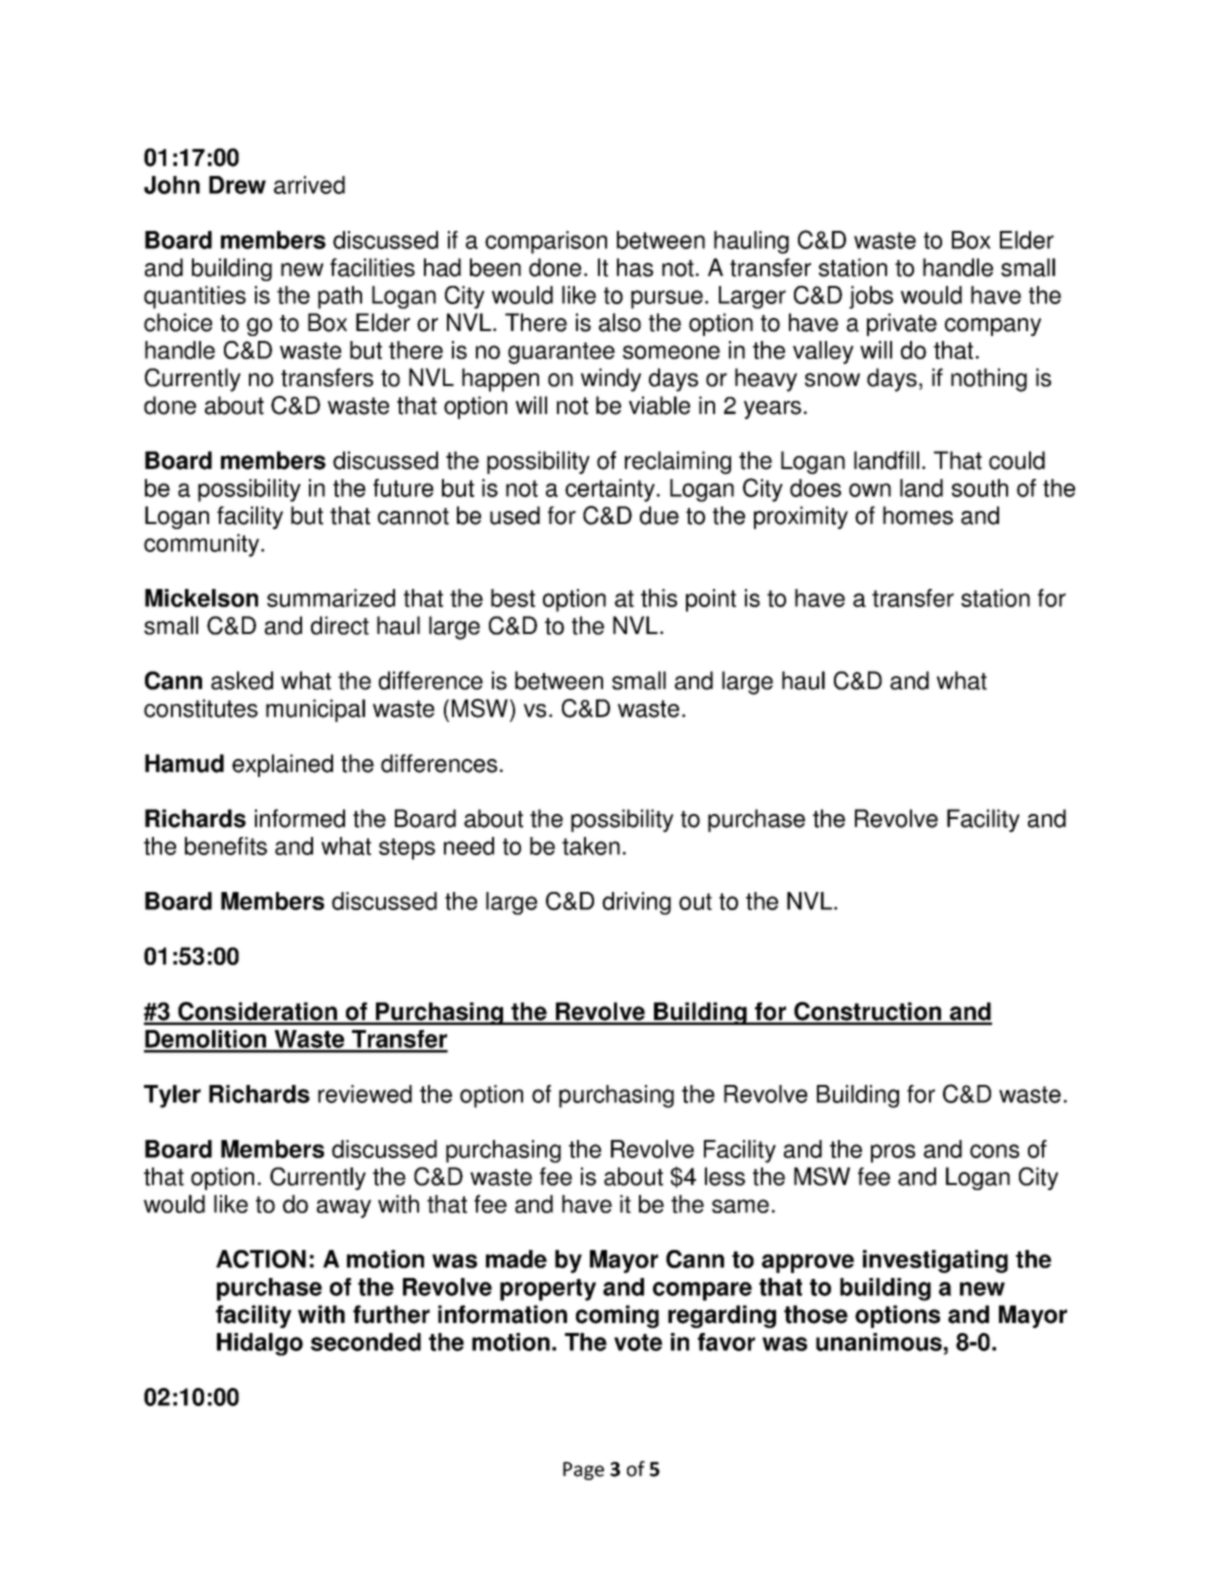 This screenshot has width=1222, height=1581. Describe the element at coordinates (365, 1094) in the screenshot. I see `reviewed` at that location.
